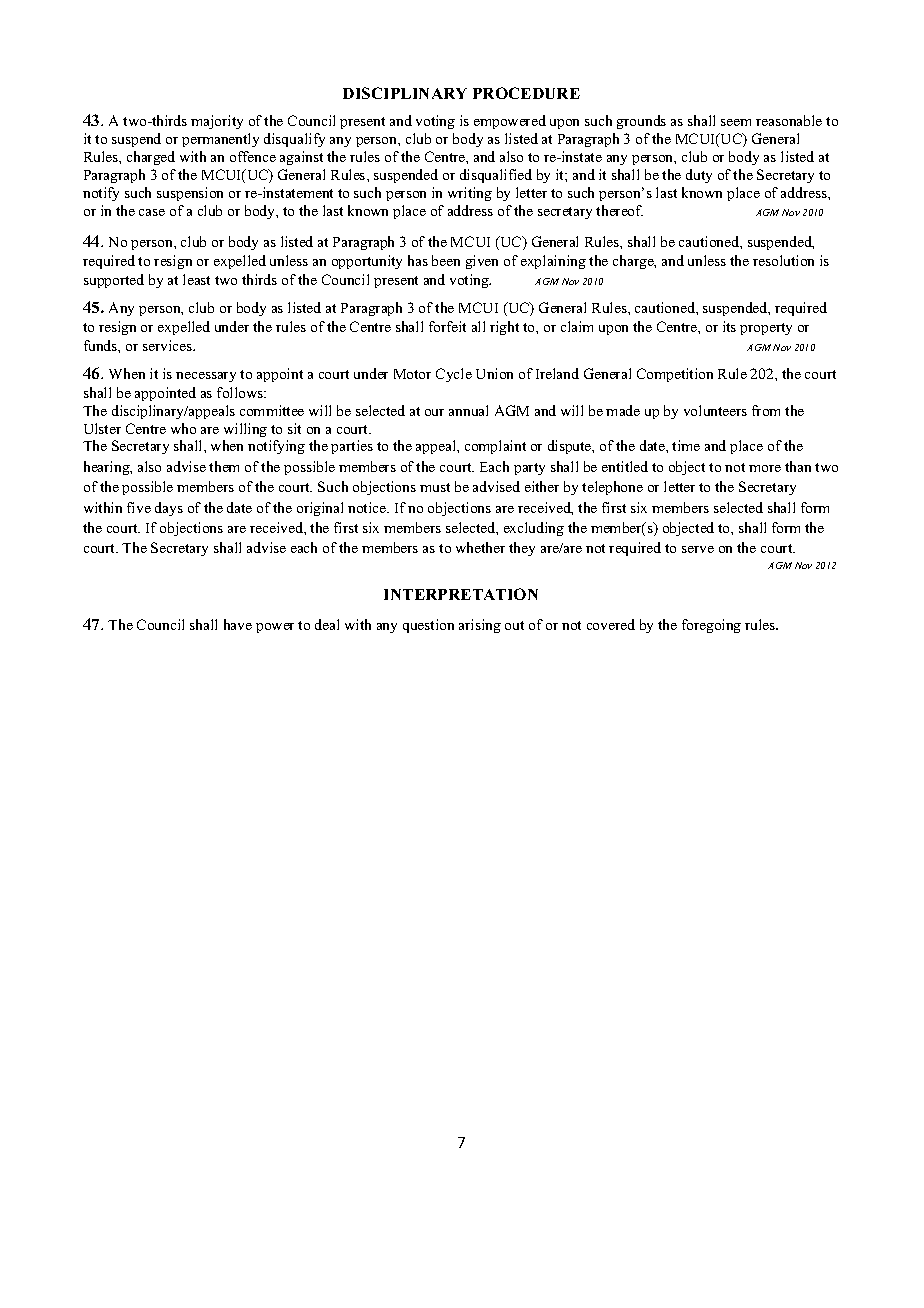  What do you see at coordinates (454, 375) in the document?
I see `Cycle` at bounding box center [454, 375].
